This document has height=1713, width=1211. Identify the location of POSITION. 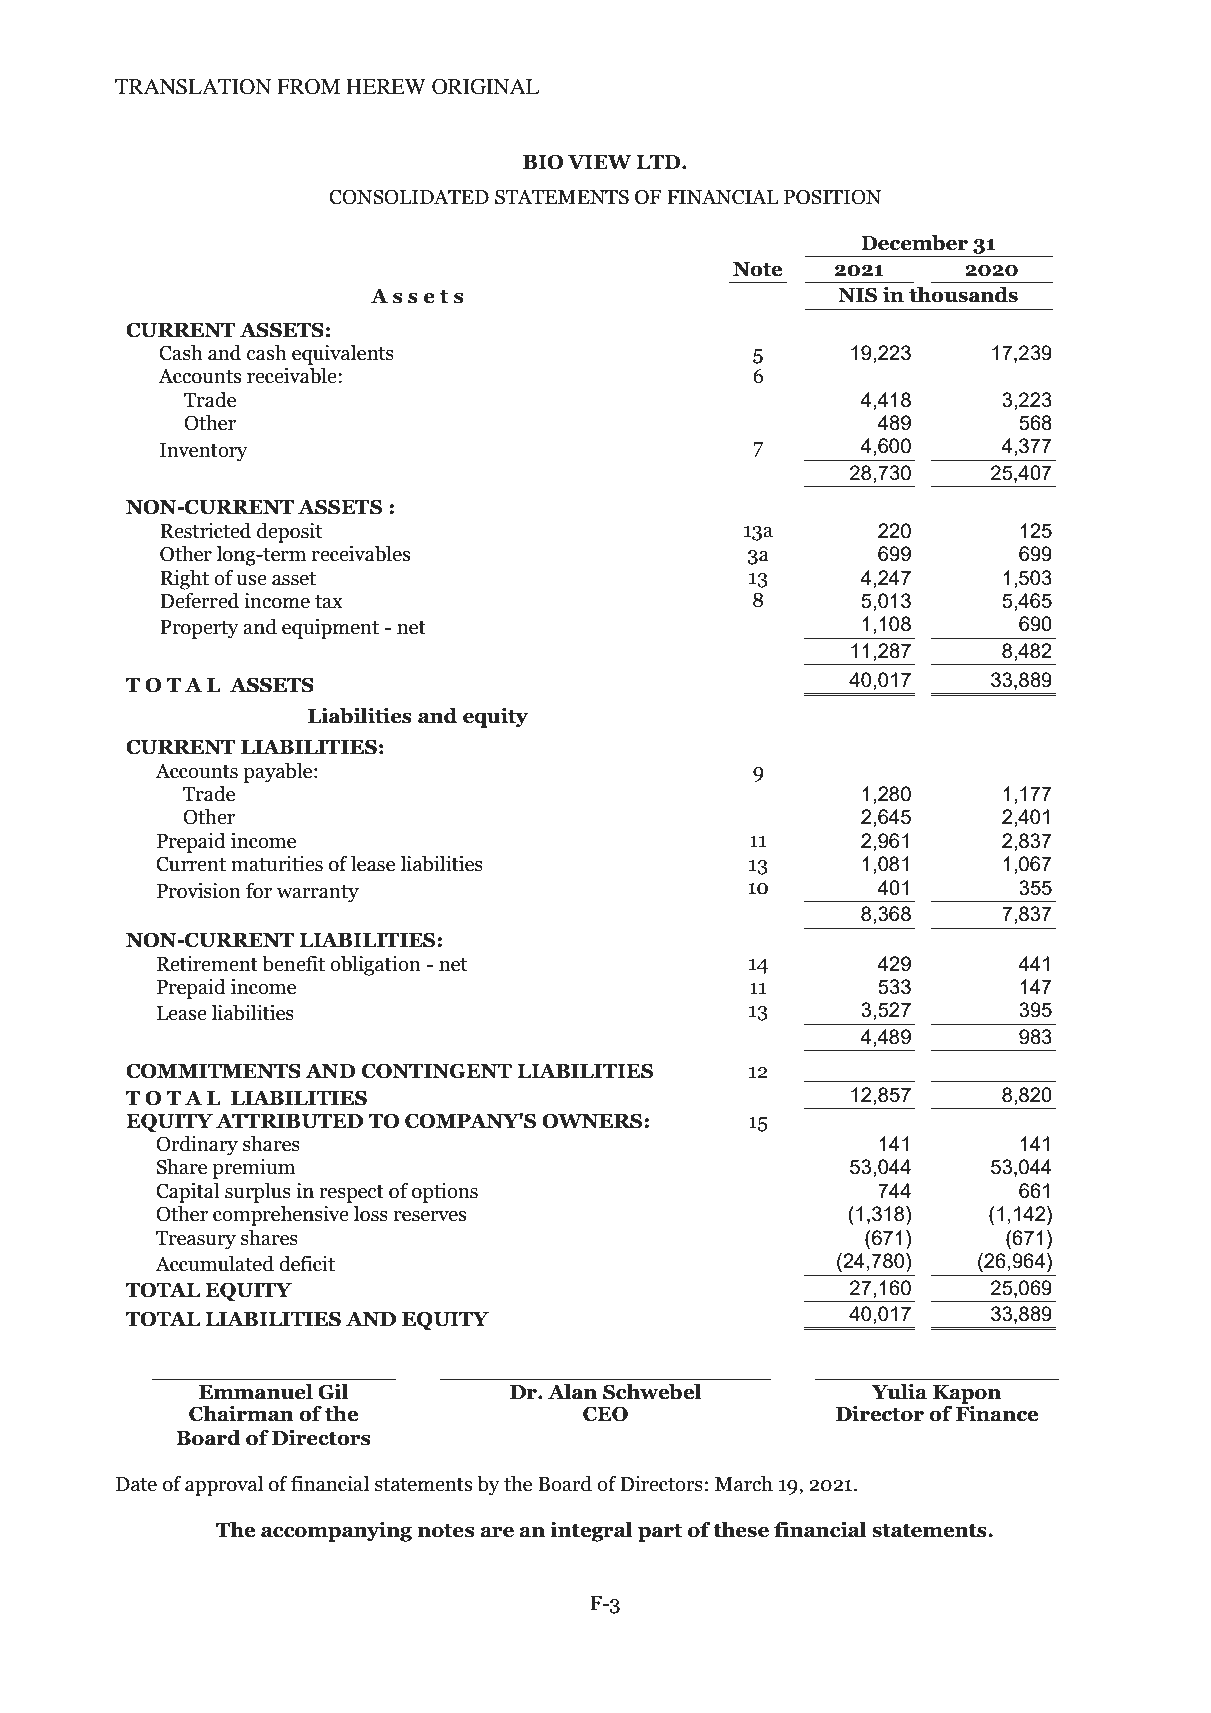
(833, 197).
